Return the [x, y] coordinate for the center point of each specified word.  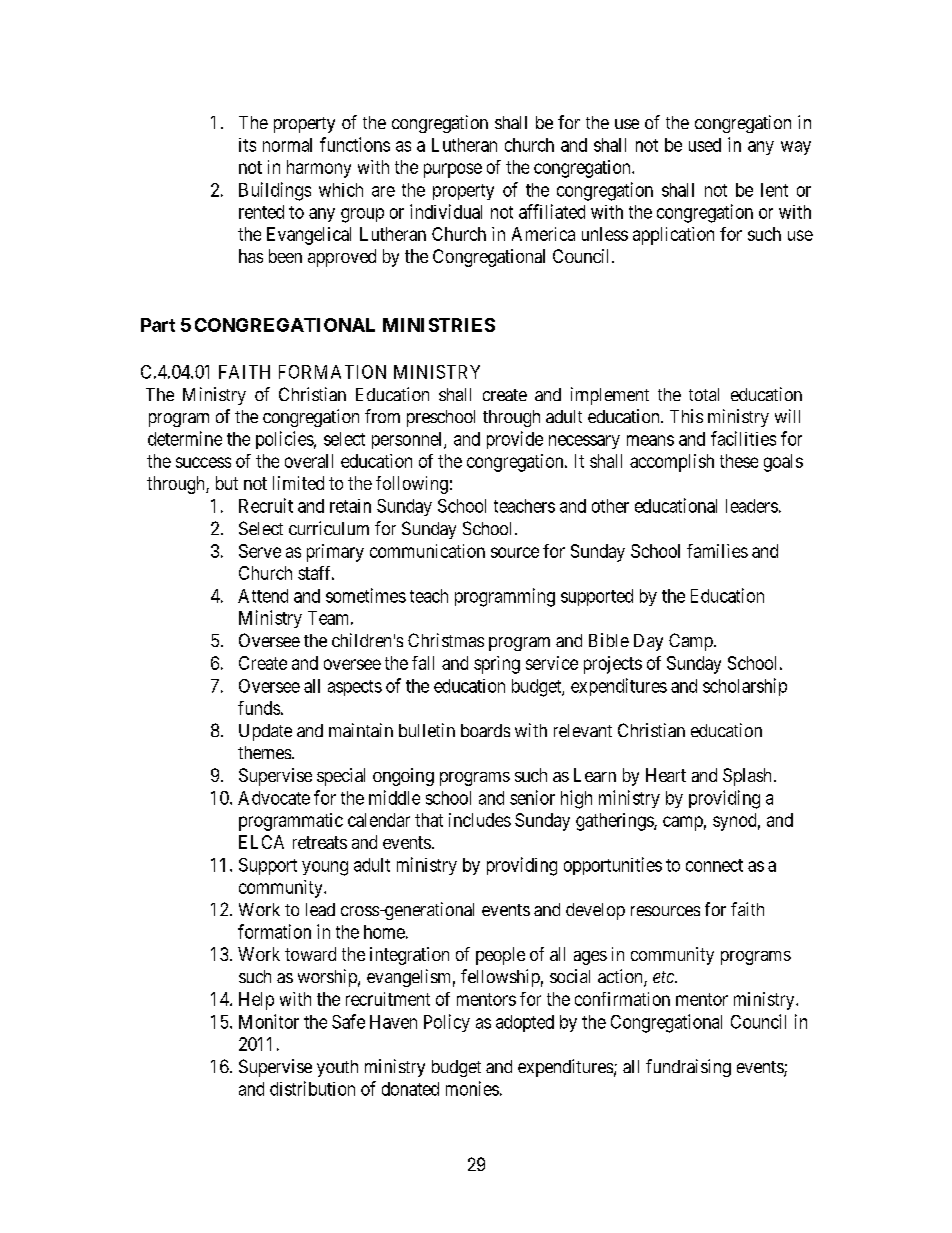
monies [472, 1088]
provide [515, 440]
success [203, 462]
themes [265, 752]
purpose [453, 170]
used [705, 145]
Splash [747, 777]
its [247, 145]
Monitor [269, 1021]
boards [485, 730]
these [739, 461]
